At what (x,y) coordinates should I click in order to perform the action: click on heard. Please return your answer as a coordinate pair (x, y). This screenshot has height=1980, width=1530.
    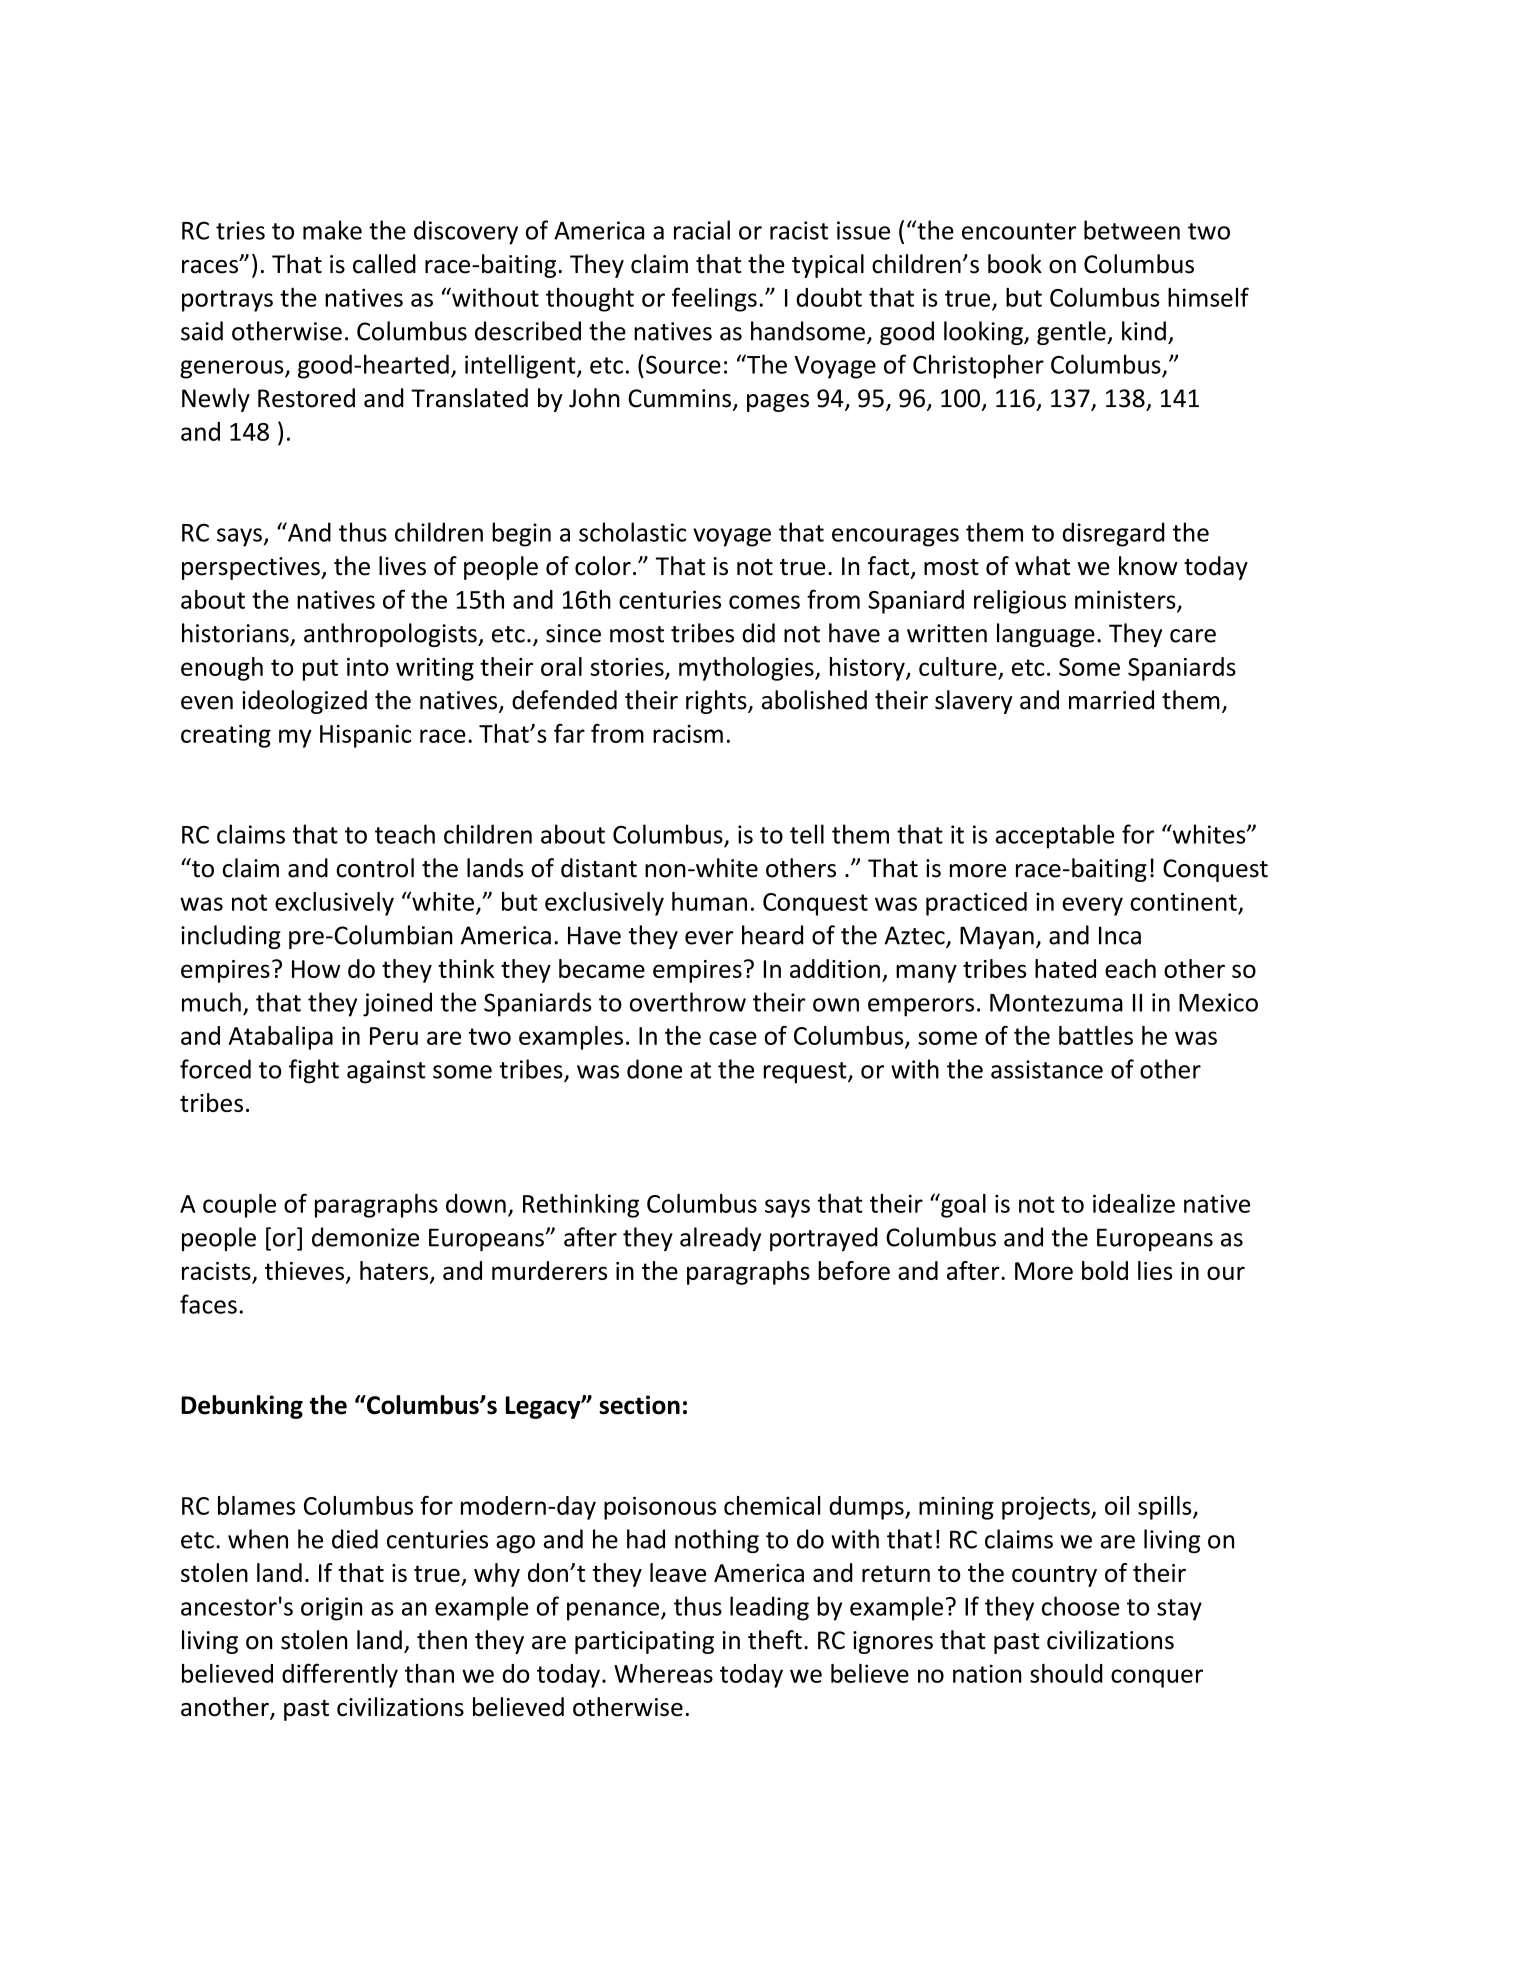
    Looking at the image, I should click on (772, 935).
